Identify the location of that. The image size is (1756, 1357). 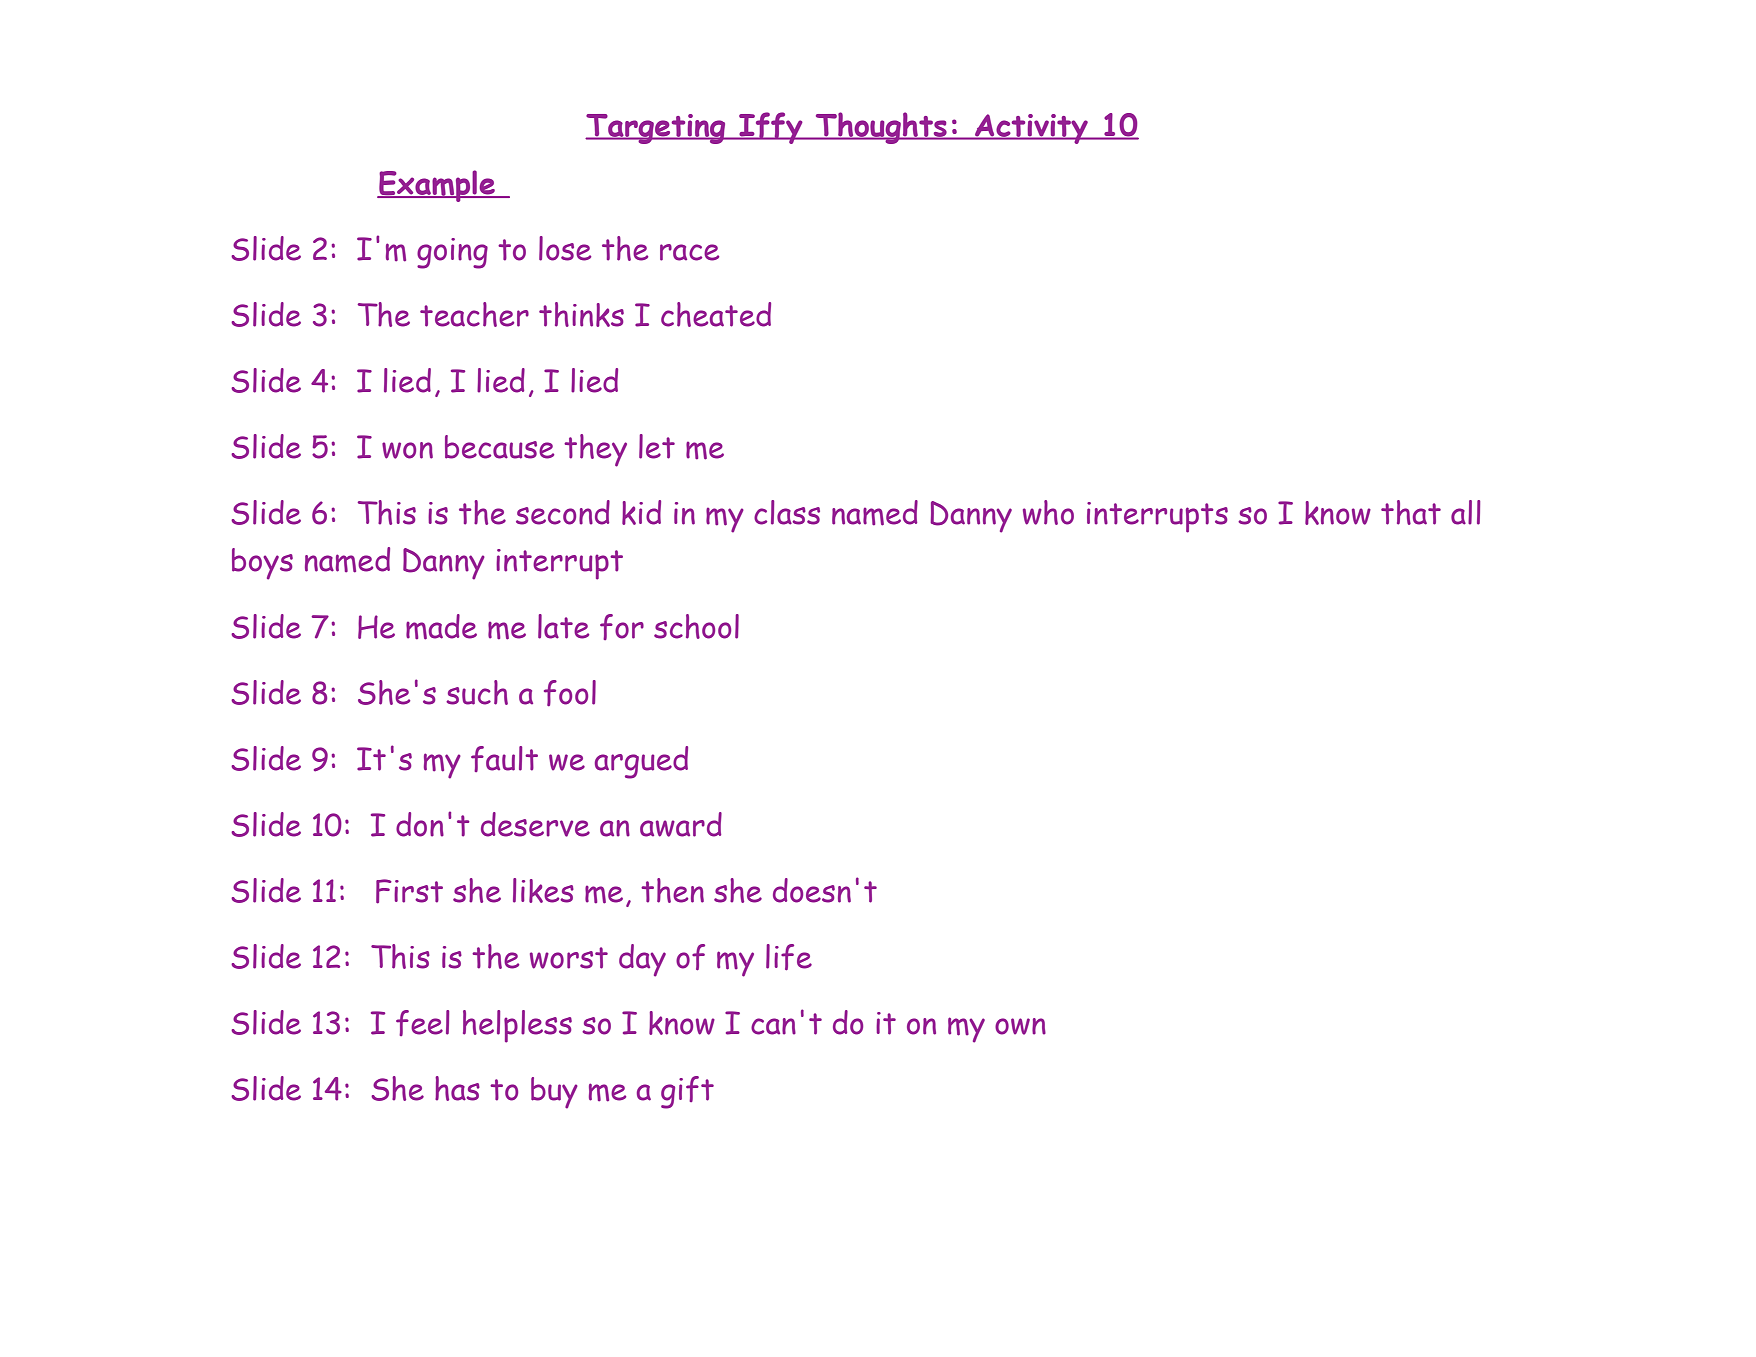
(1411, 512).
